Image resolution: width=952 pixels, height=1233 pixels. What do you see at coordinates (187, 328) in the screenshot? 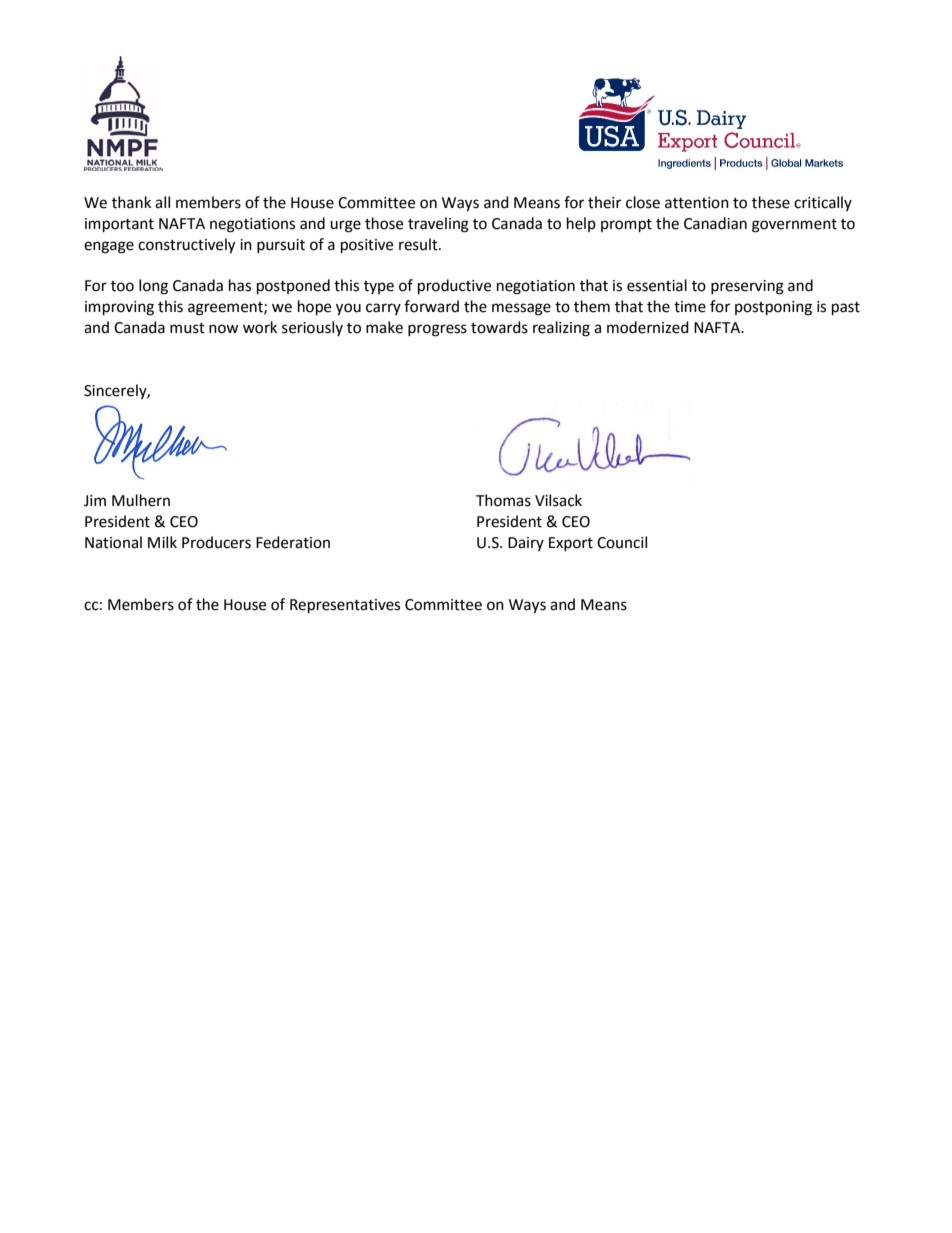
I see `must` at bounding box center [187, 328].
